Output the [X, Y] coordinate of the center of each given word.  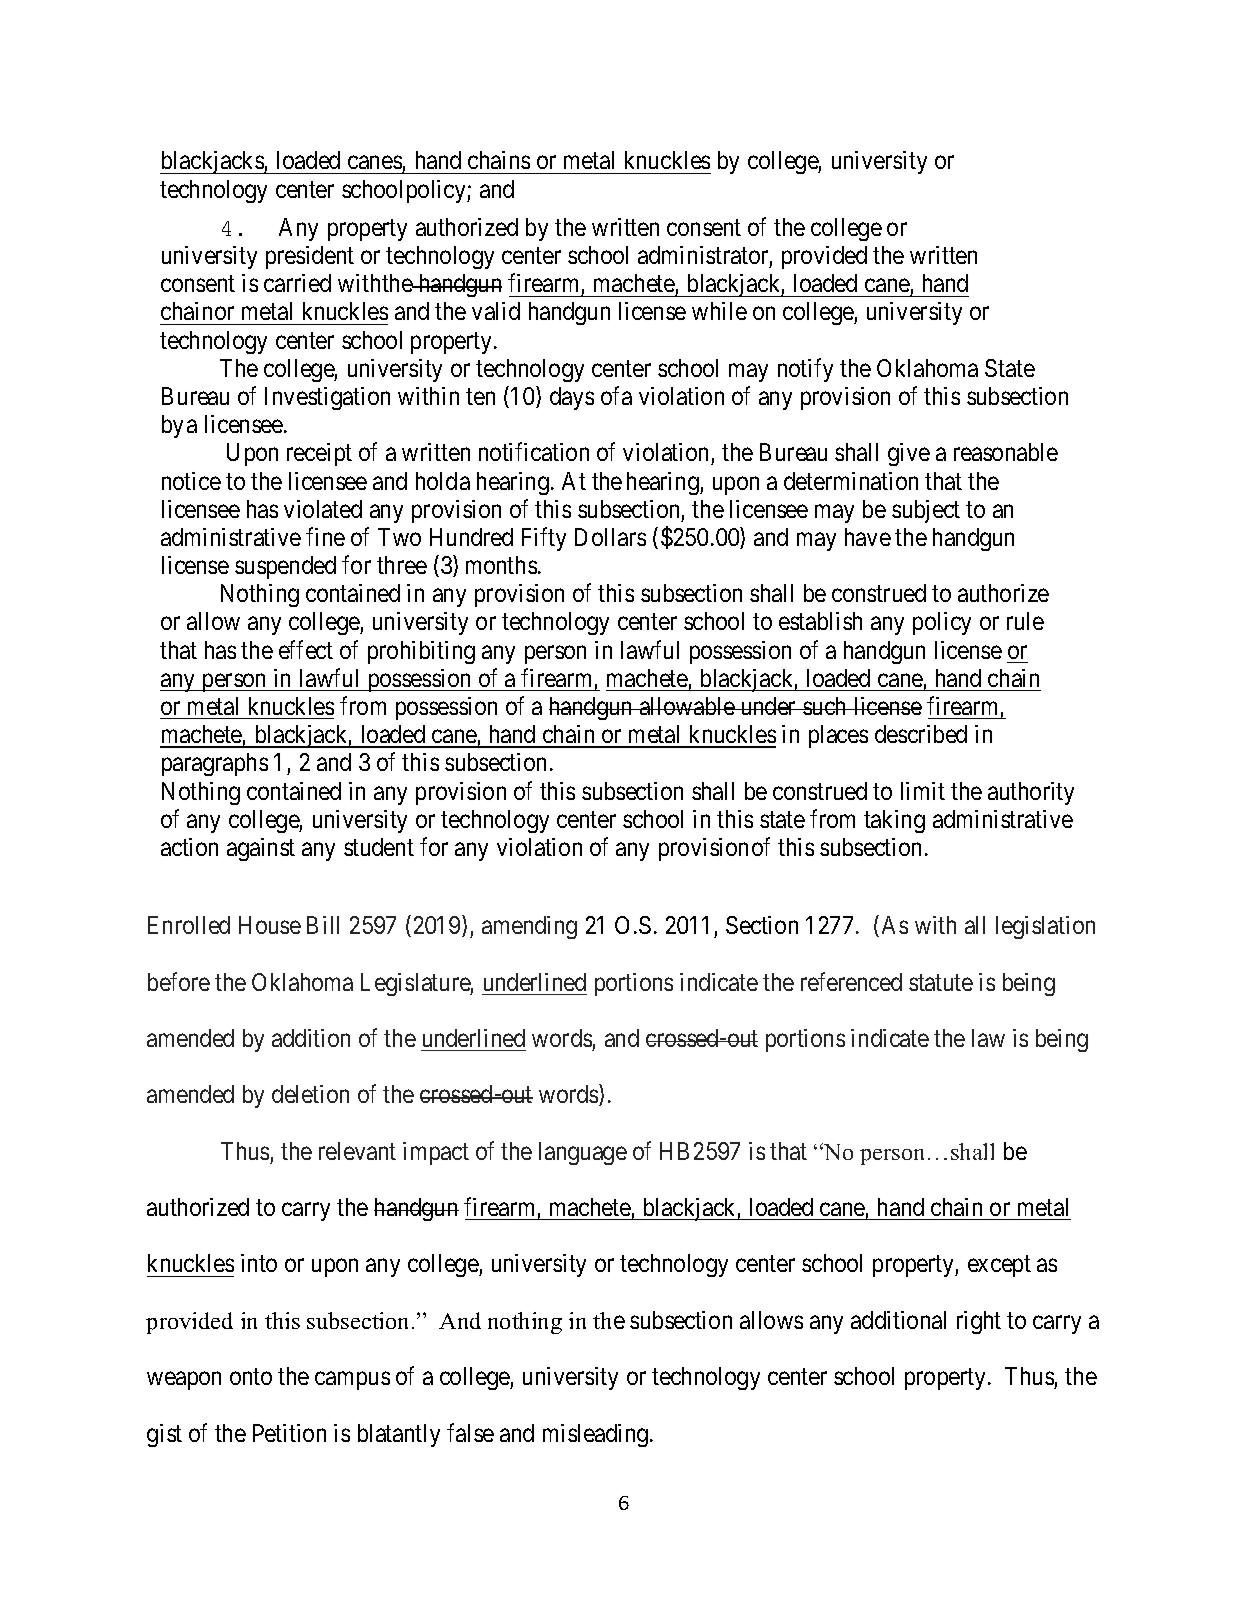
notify [805, 370]
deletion [310, 1094]
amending [529, 927]
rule [1025, 621]
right [979, 1322]
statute [941, 983]
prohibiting [421, 652]
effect [306, 649]
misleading [597, 1435]
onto [251, 1377]
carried [297, 283]
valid [496, 311]
